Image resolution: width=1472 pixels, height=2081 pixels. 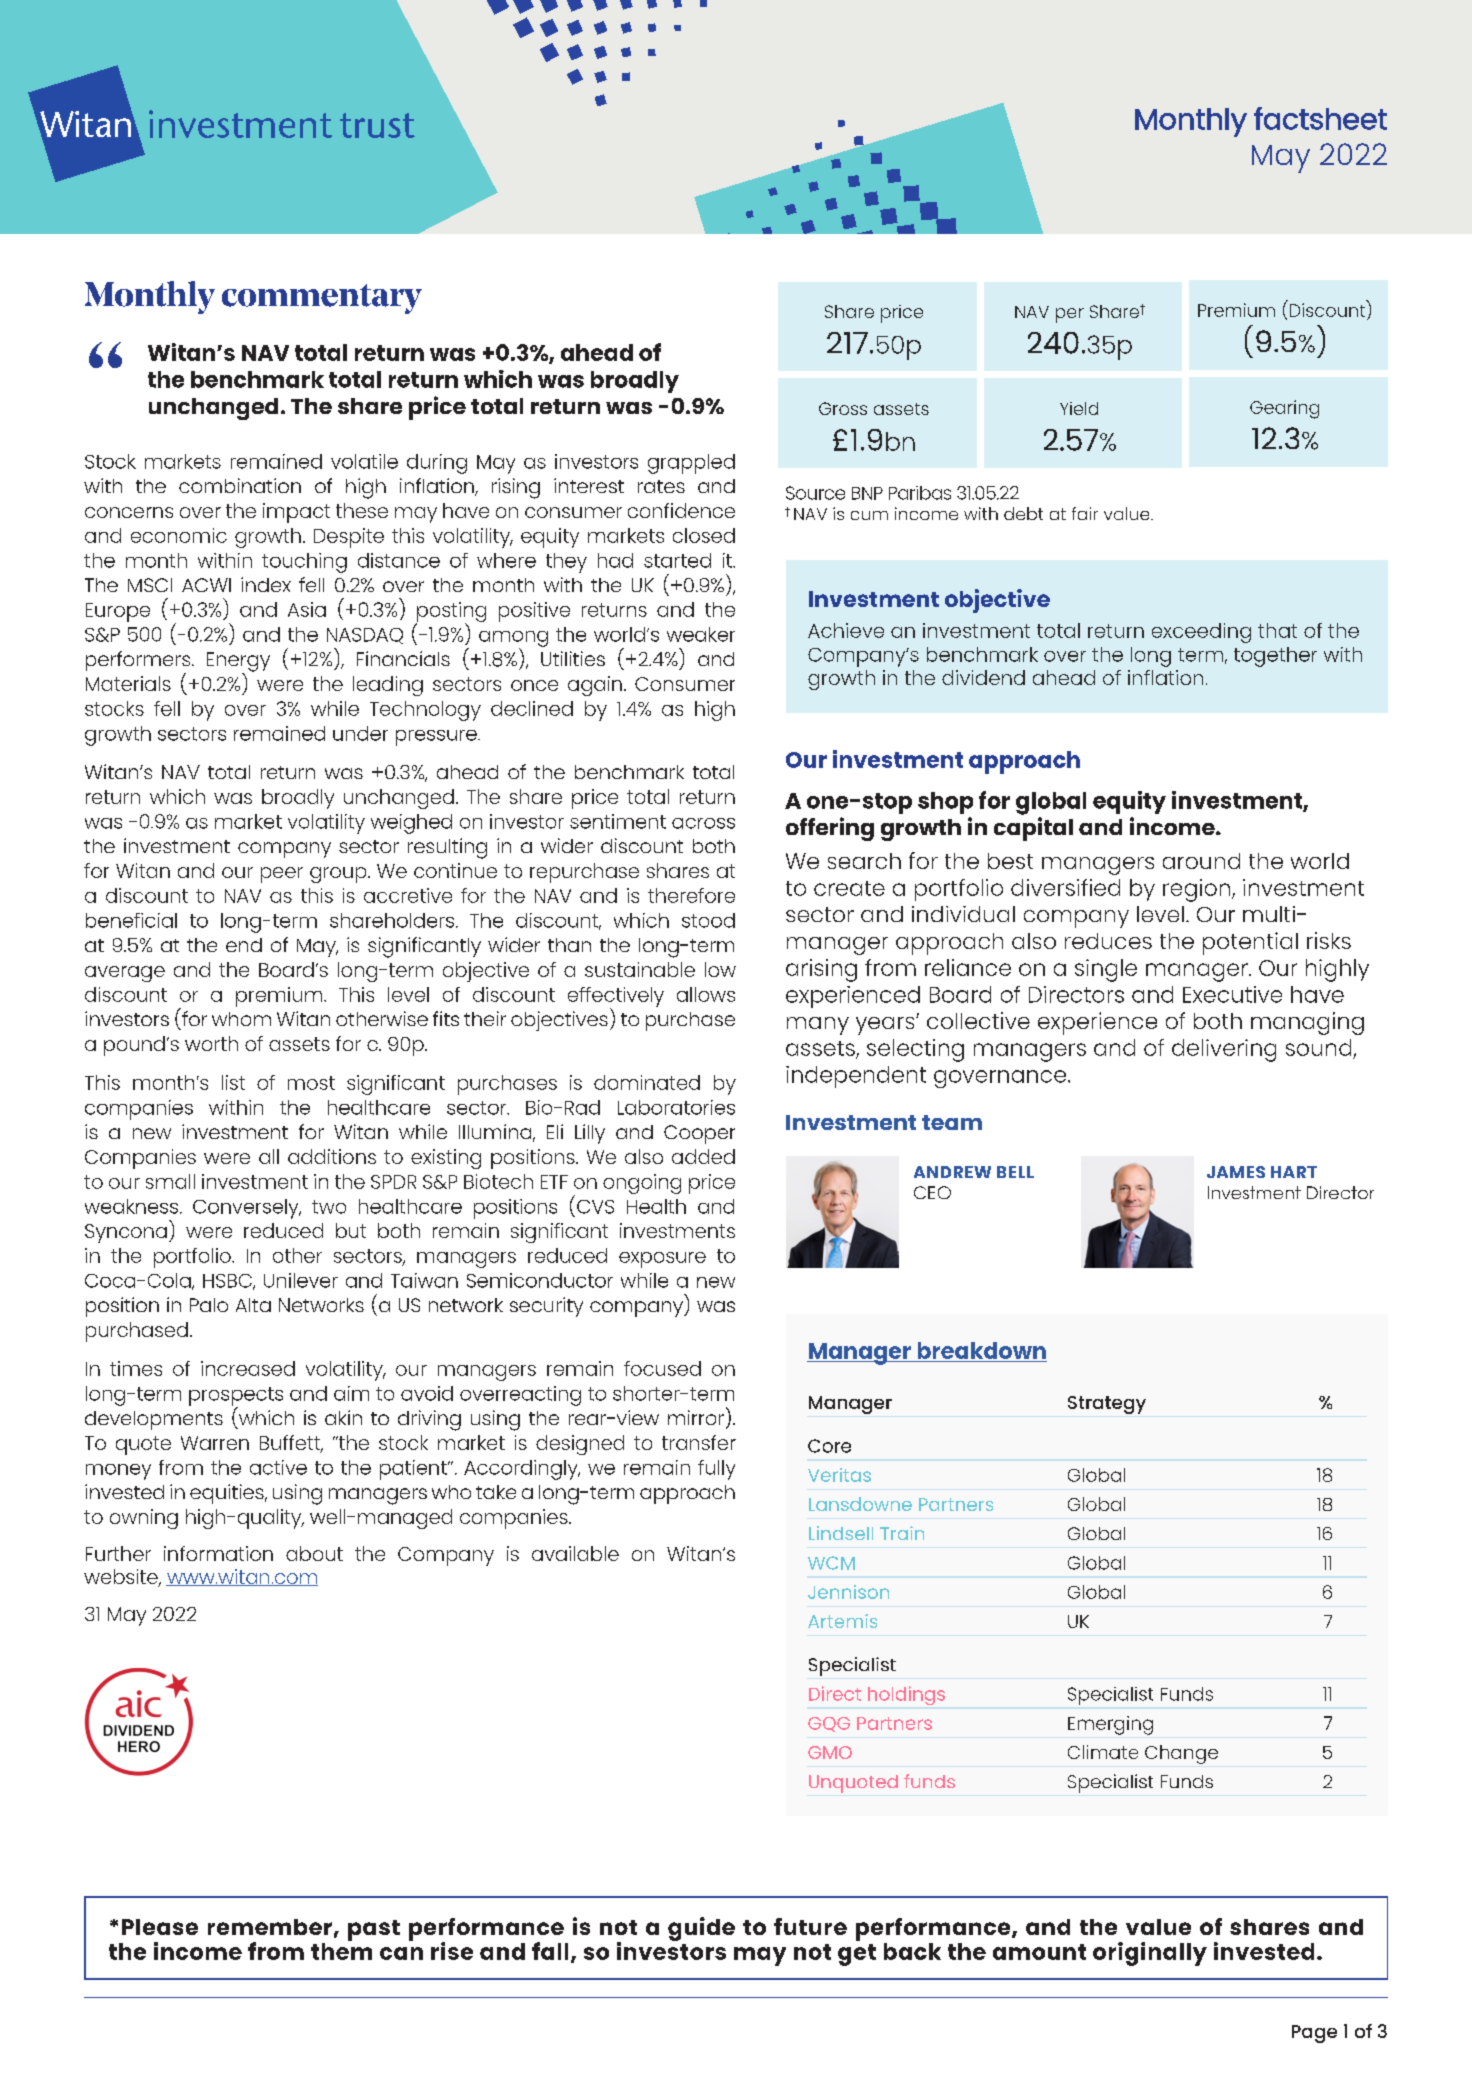 I want to click on them, so click(x=341, y=1951).
